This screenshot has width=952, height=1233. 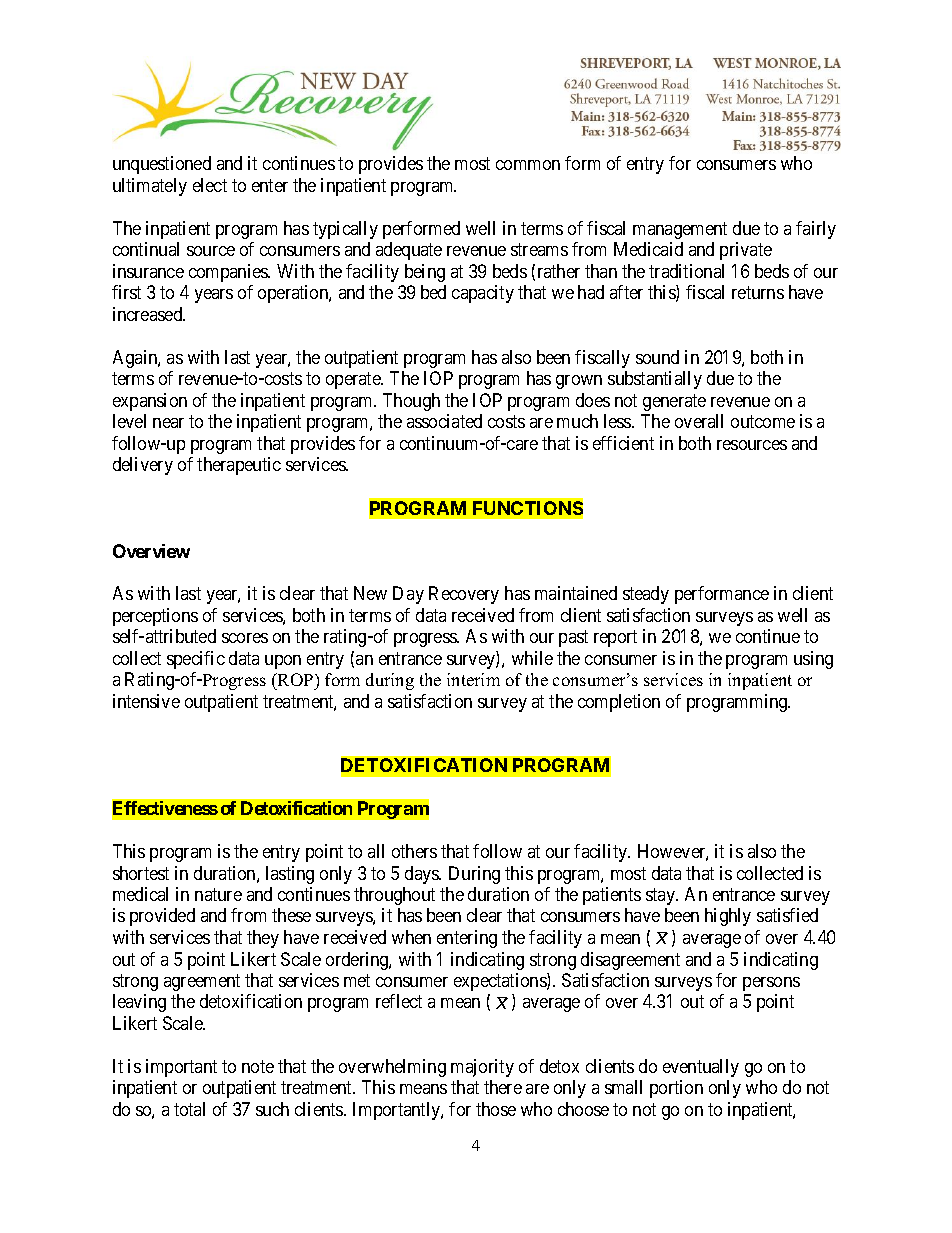 What do you see at coordinates (444, 421) in the screenshot?
I see `associated` at bounding box center [444, 421].
